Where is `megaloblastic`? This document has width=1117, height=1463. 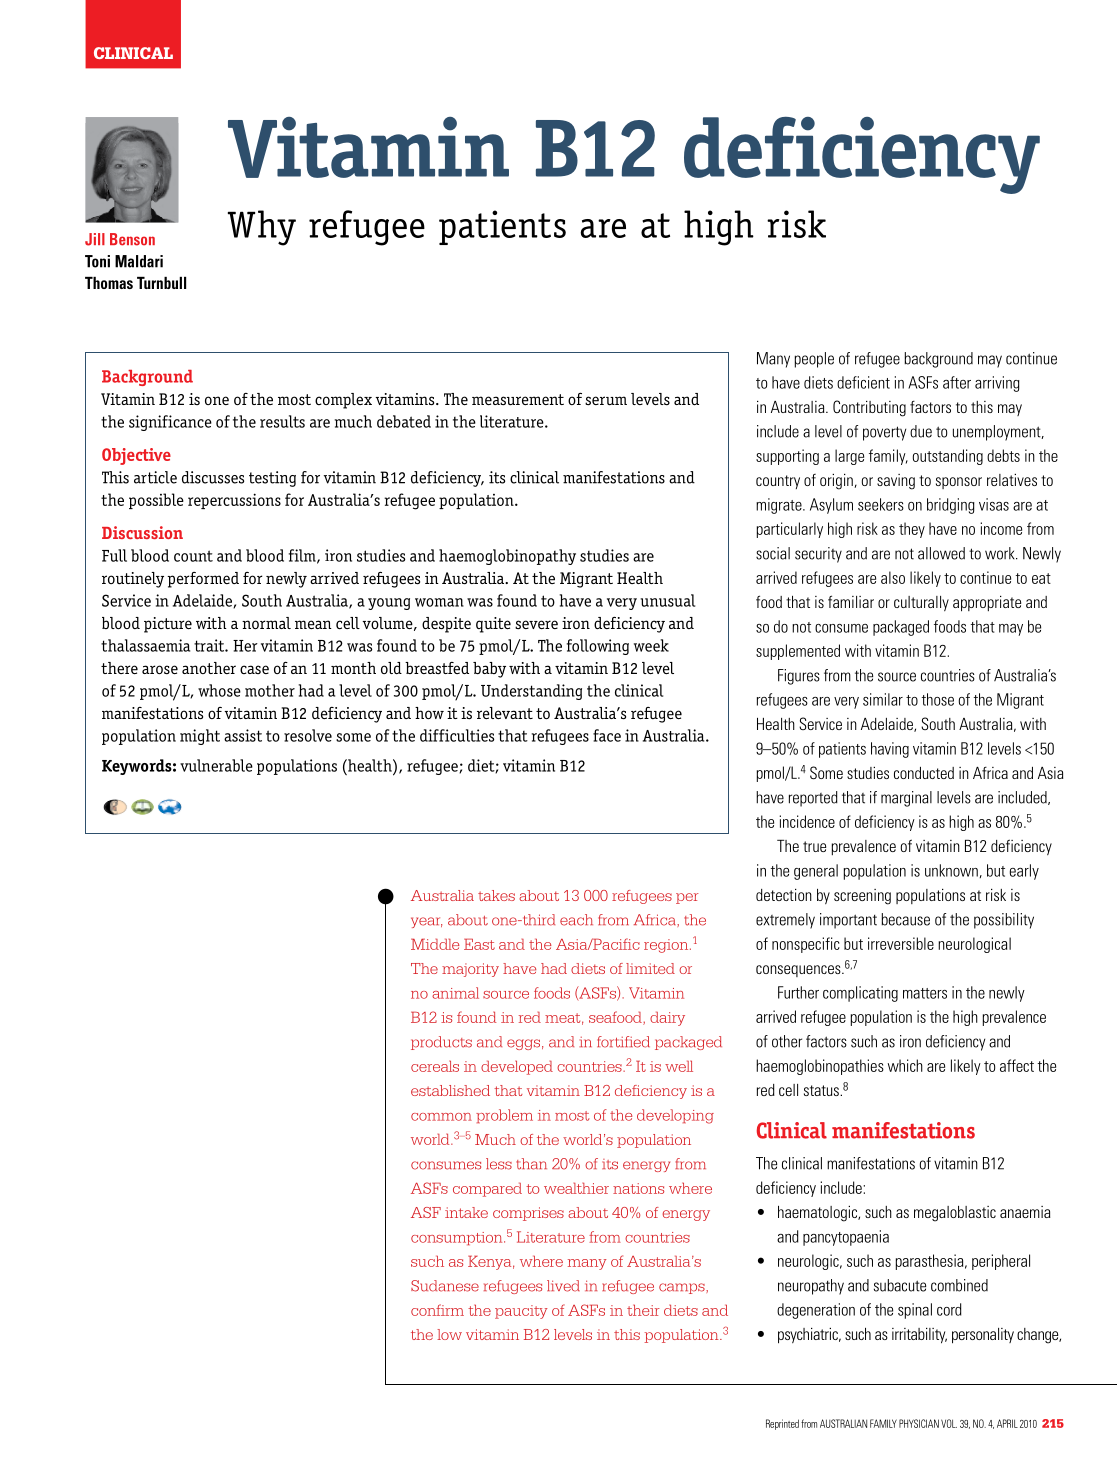
megaloblastic is located at coordinates (955, 1214).
